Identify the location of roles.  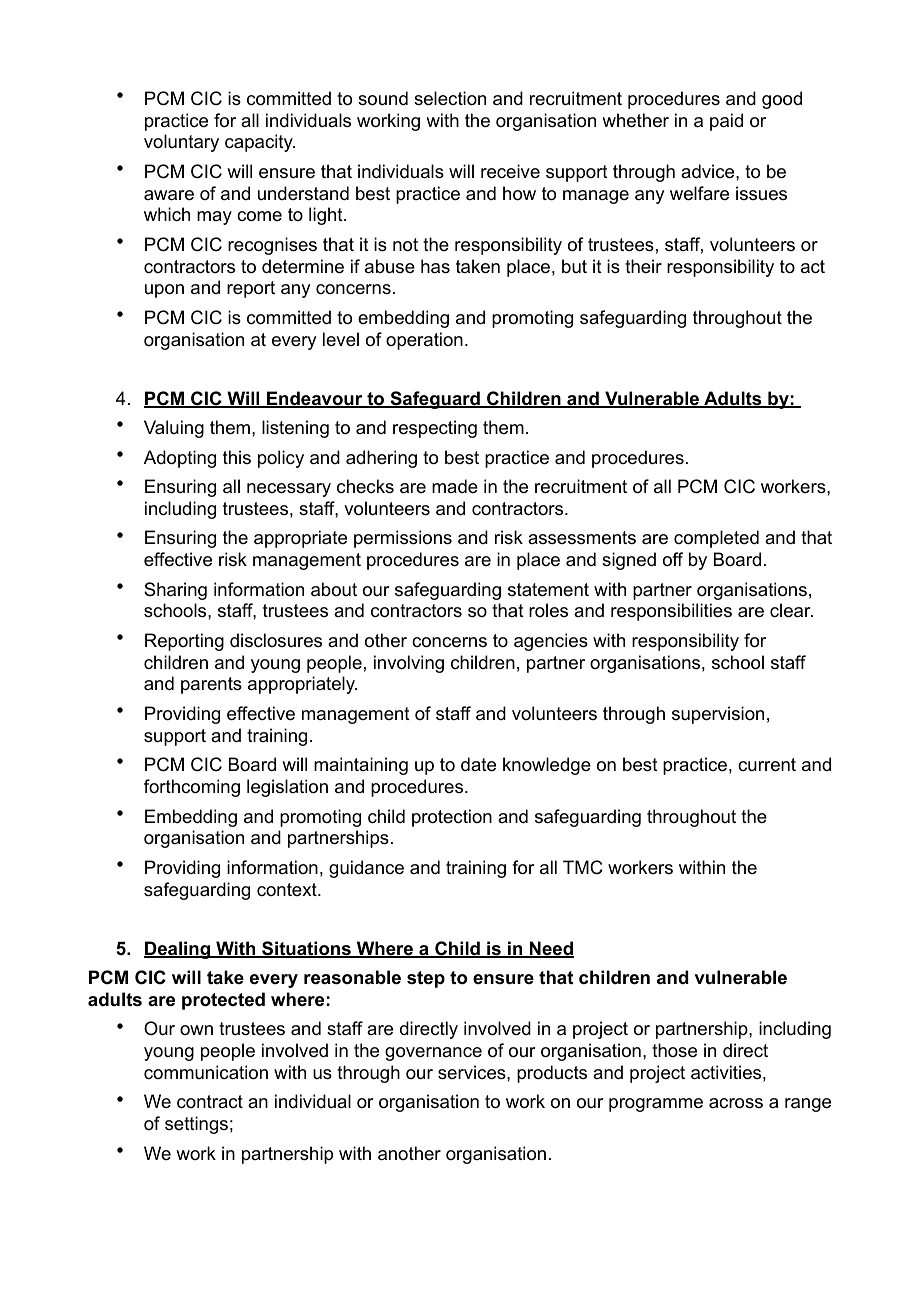
(548, 610).
